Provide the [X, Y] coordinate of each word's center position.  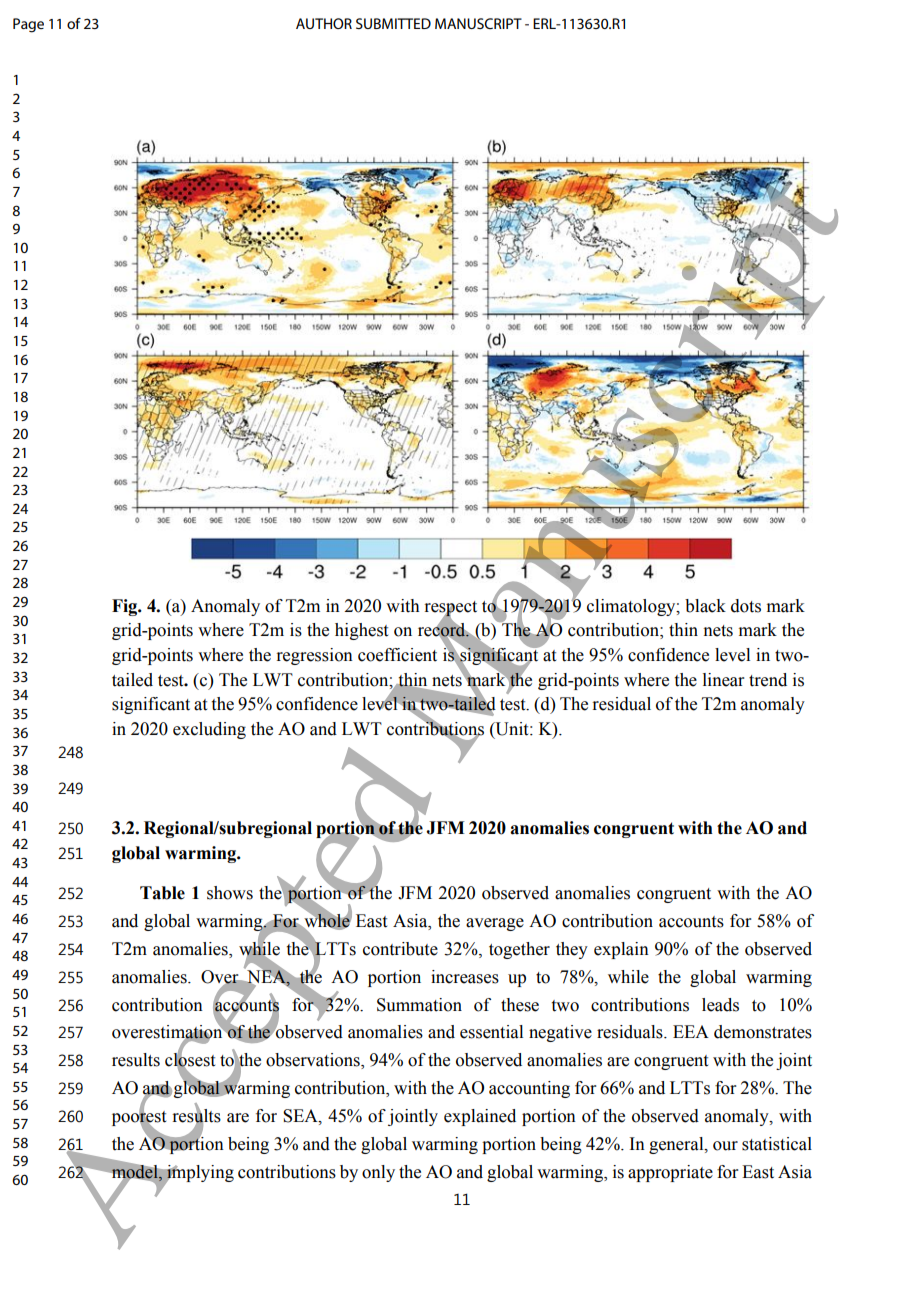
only [378, 1173]
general [677, 1145]
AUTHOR [324, 23]
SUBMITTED [393, 23]
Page [28, 25]
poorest [139, 1118]
